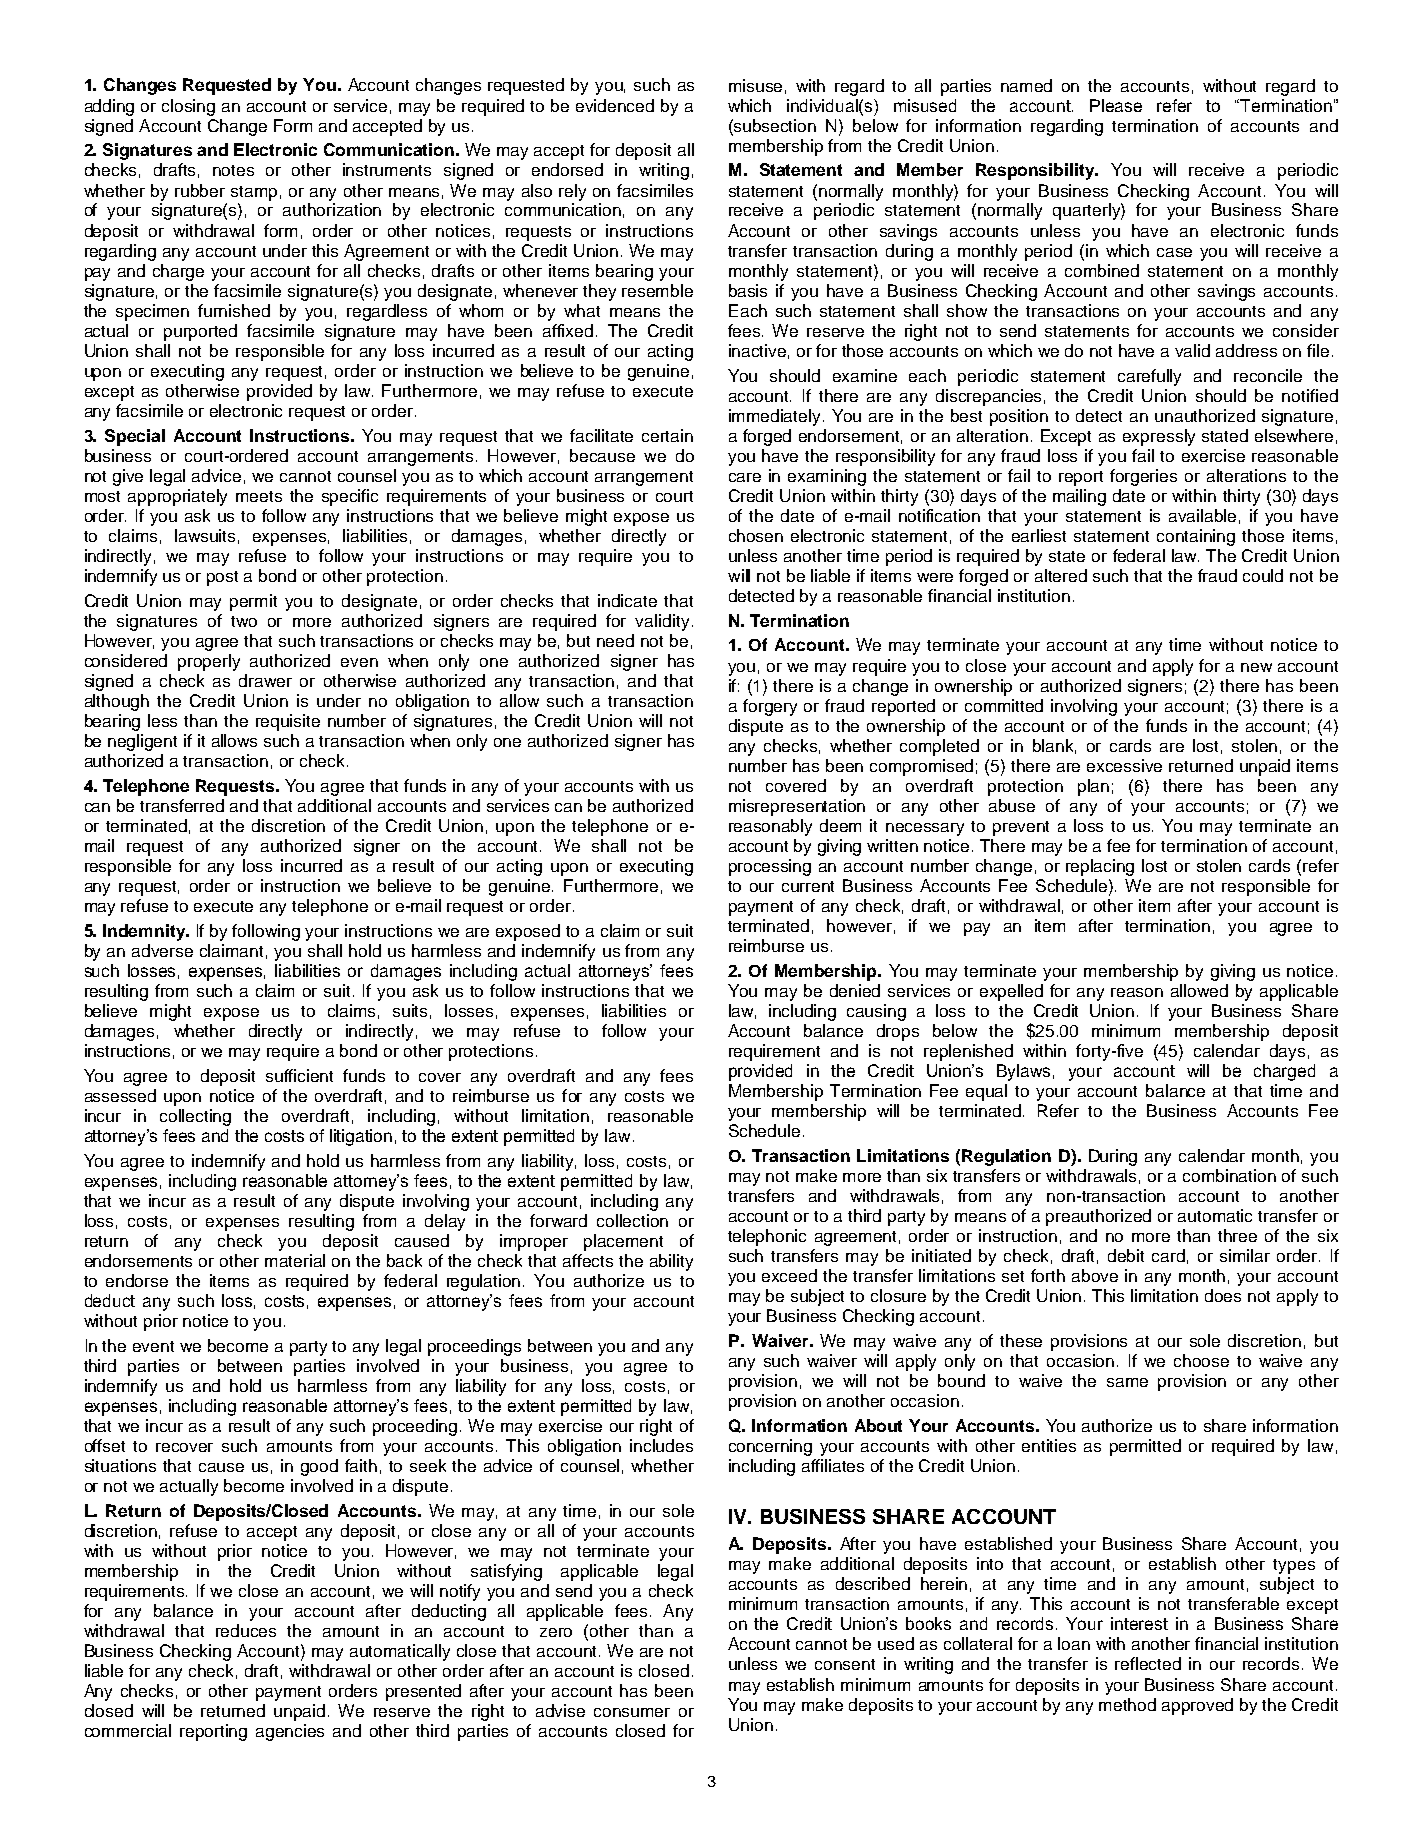 Image resolution: width=1423 pixels, height=1841 pixels. What do you see at coordinates (774, 125) in the document?
I see `subsection` at bounding box center [774, 125].
